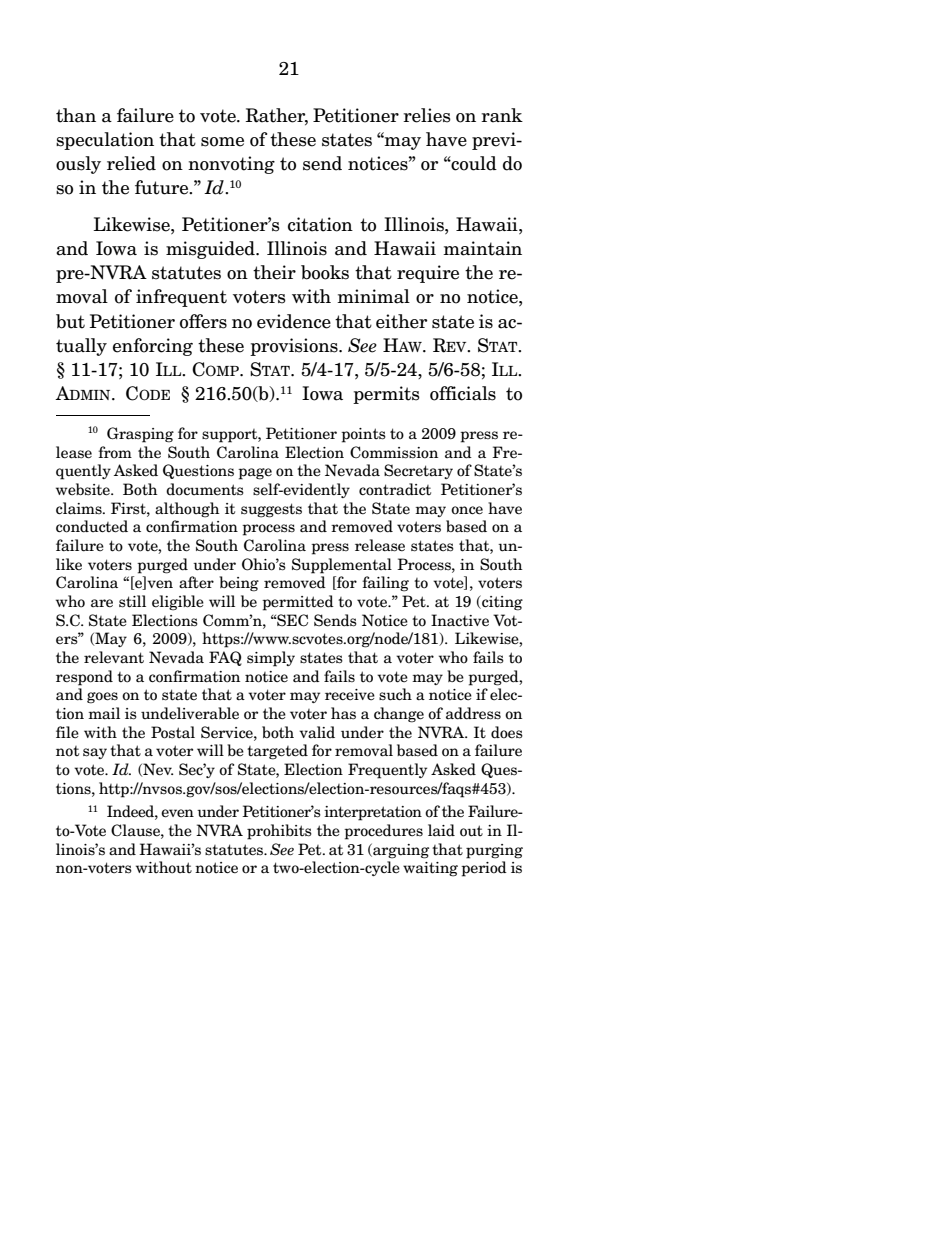 This screenshot has height=1233, width=952. Describe the element at coordinates (222, 142) in the screenshot. I see `some` at that location.
